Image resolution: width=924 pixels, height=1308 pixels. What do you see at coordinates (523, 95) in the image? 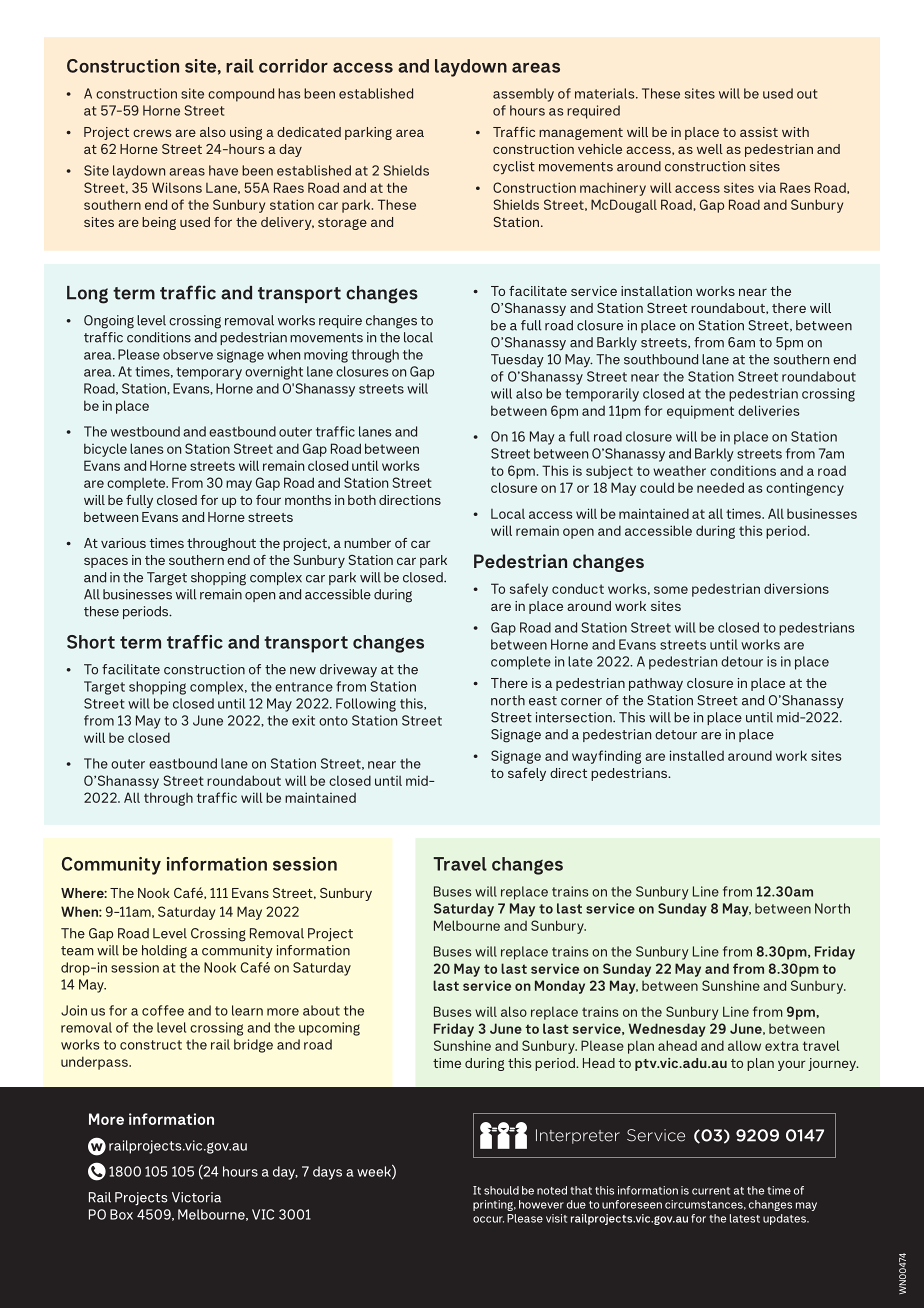
I see `assembly` at bounding box center [523, 95].
